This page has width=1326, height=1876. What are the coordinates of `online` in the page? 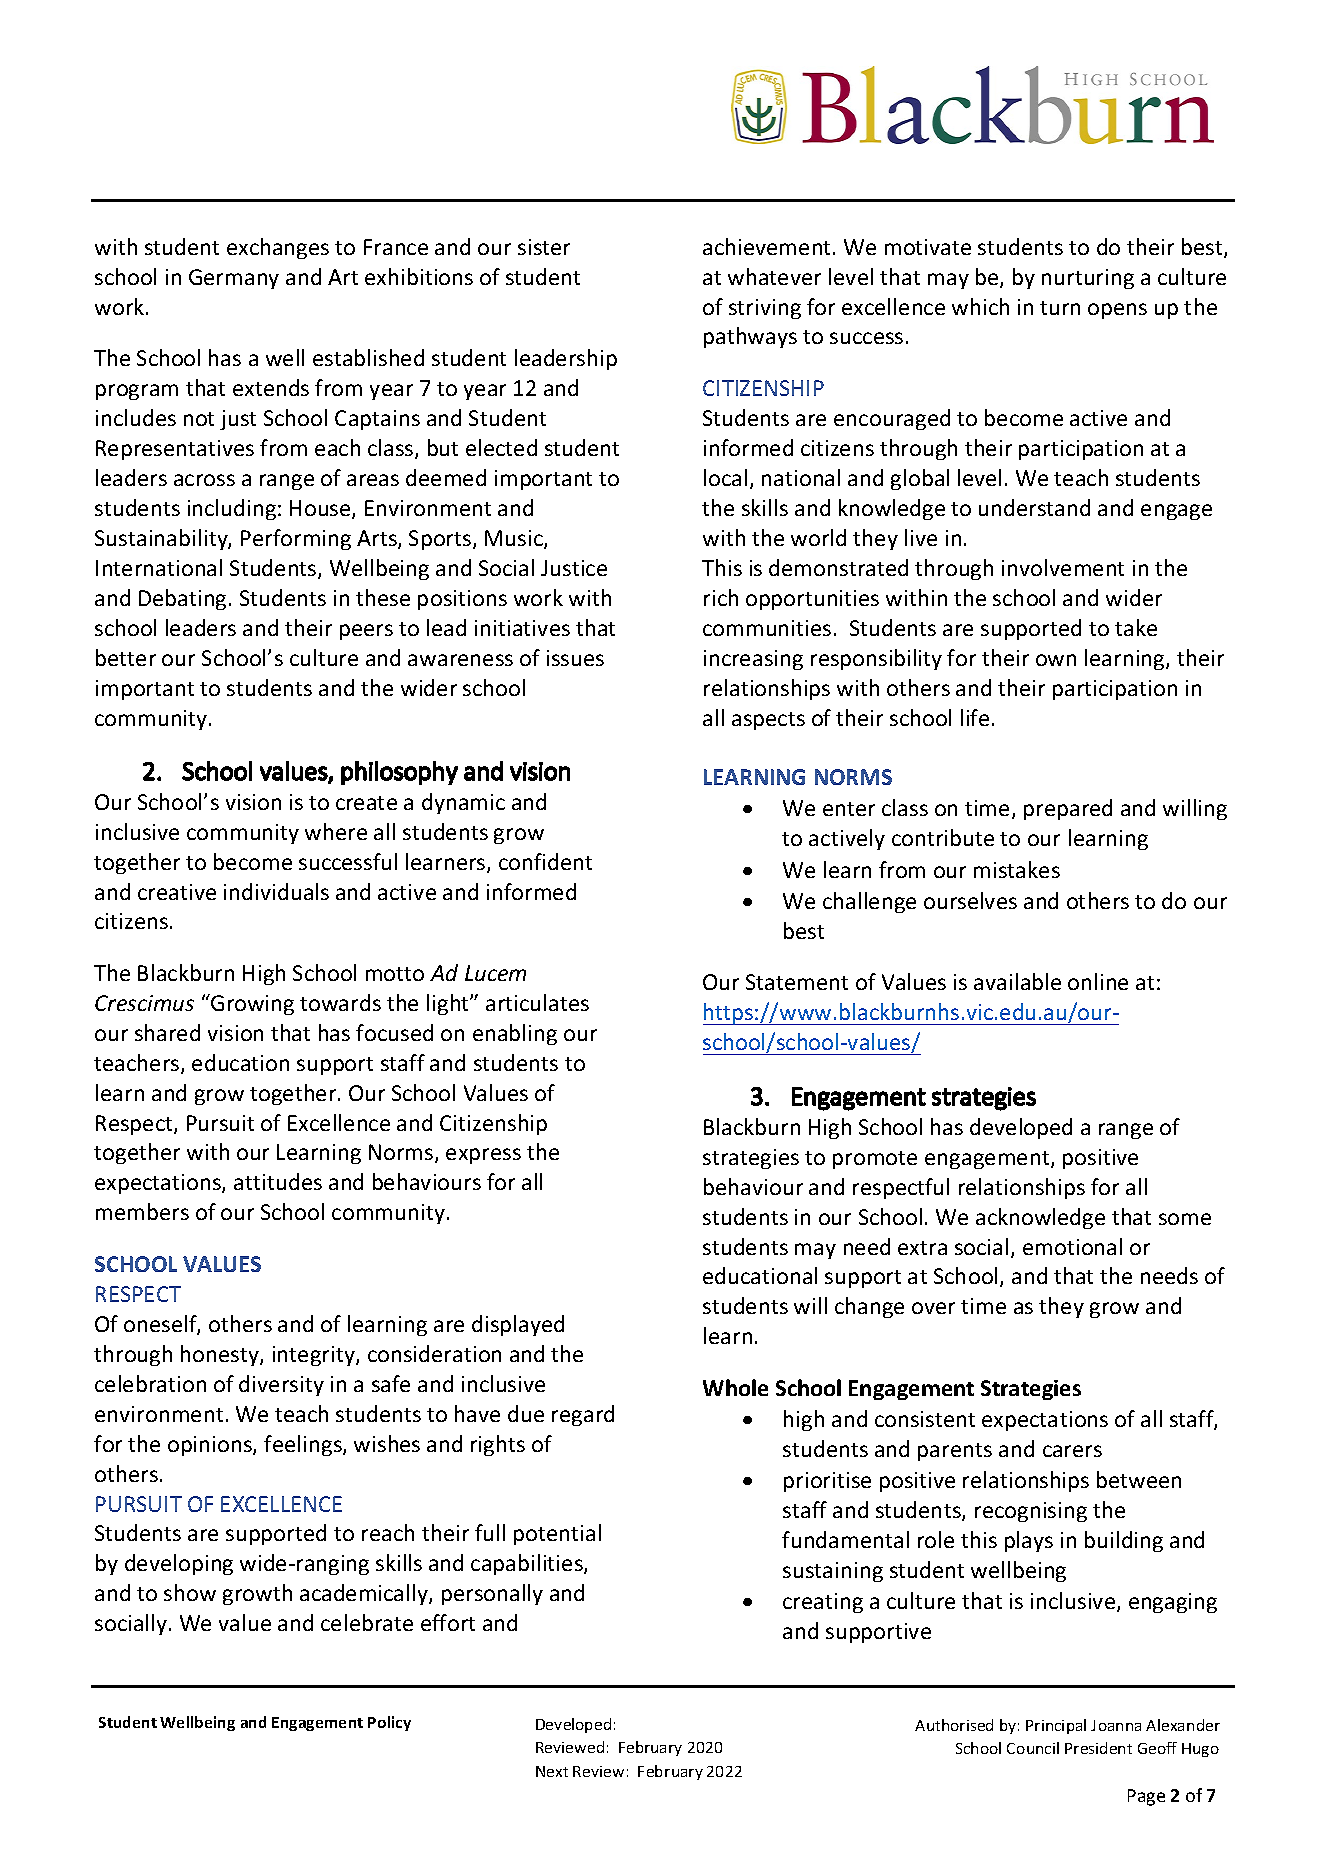 It's located at (1098, 981).
